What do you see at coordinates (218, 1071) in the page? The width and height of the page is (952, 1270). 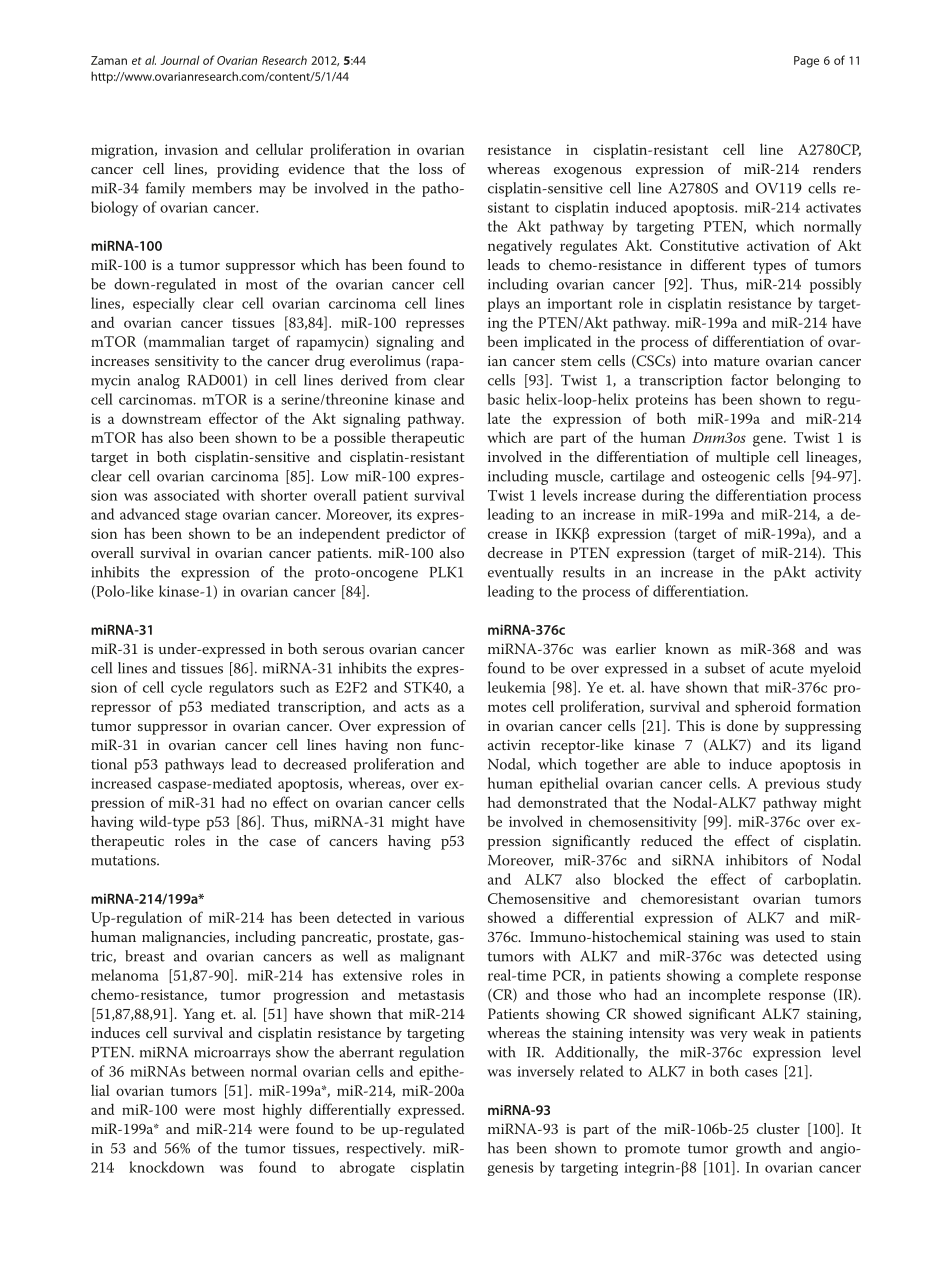 I see `between` at bounding box center [218, 1071].
